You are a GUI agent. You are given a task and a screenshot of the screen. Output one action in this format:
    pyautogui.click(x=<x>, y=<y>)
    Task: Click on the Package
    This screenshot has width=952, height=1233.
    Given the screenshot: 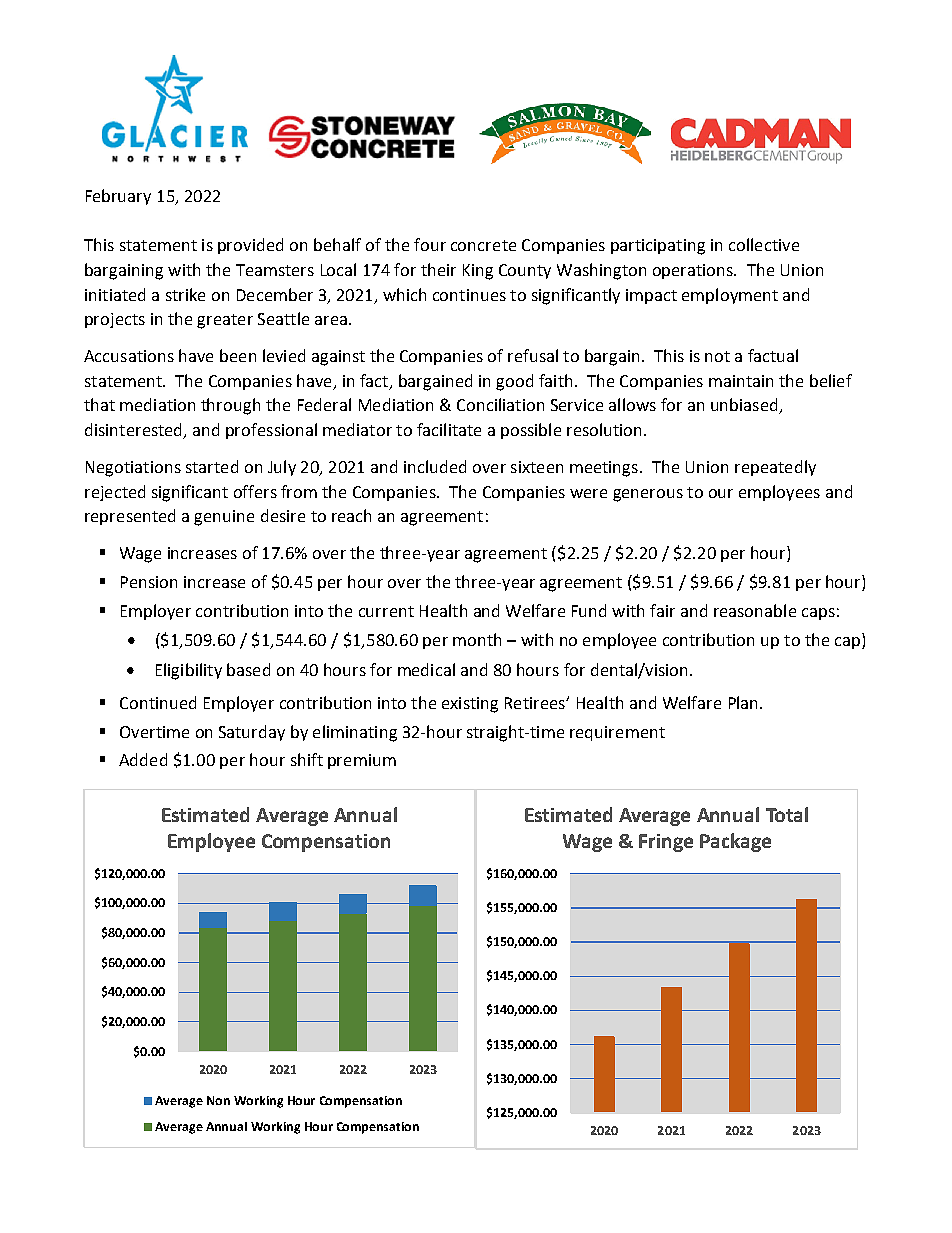 What is the action you would take?
    pyautogui.click(x=735, y=842)
